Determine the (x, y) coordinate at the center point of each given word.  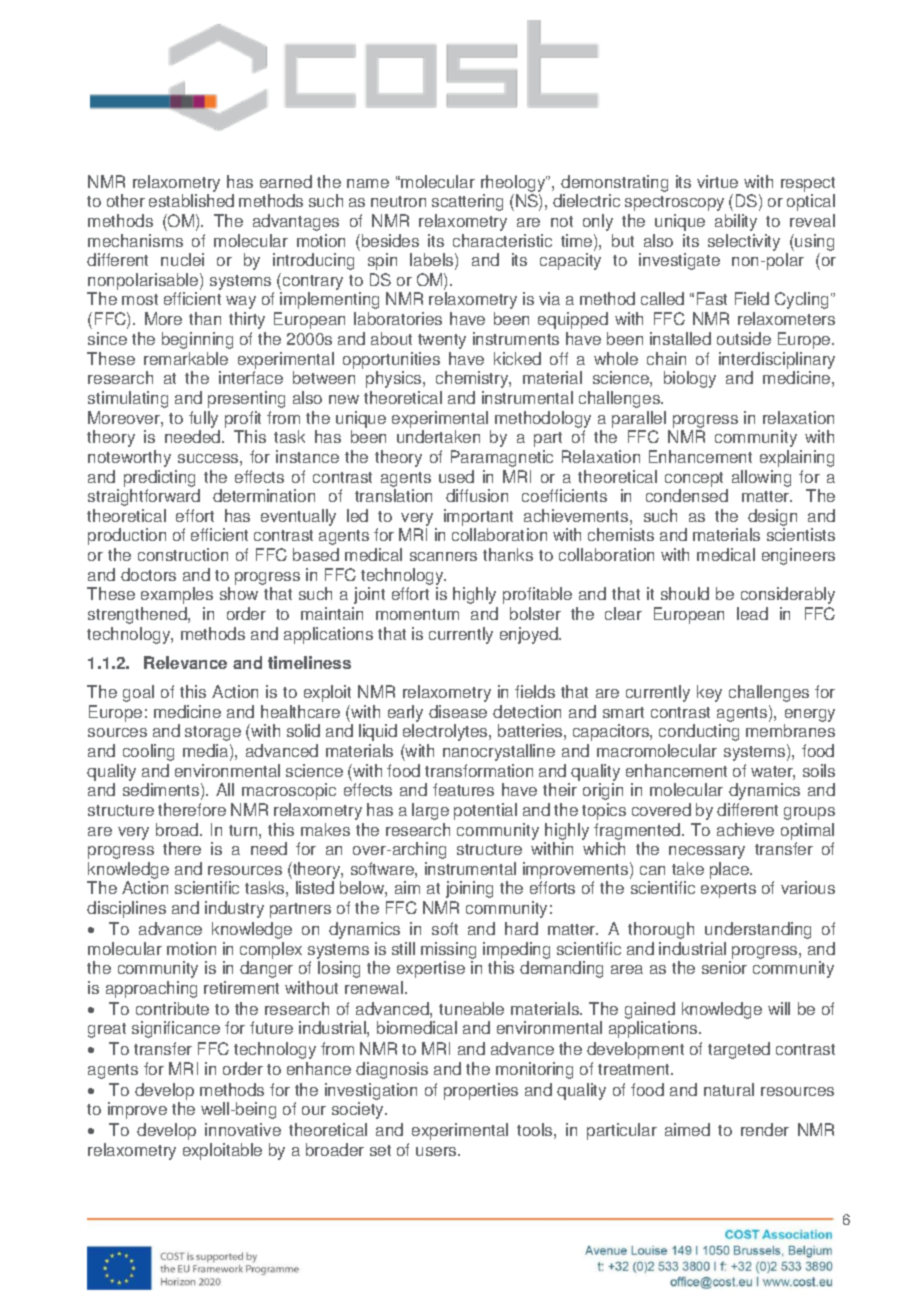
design (772, 519)
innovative (243, 1129)
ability (736, 222)
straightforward (144, 497)
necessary (707, 852)
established (191, 200)
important (478, 519)
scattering (467, 202)
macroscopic (289, 791)
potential (485, 811)
